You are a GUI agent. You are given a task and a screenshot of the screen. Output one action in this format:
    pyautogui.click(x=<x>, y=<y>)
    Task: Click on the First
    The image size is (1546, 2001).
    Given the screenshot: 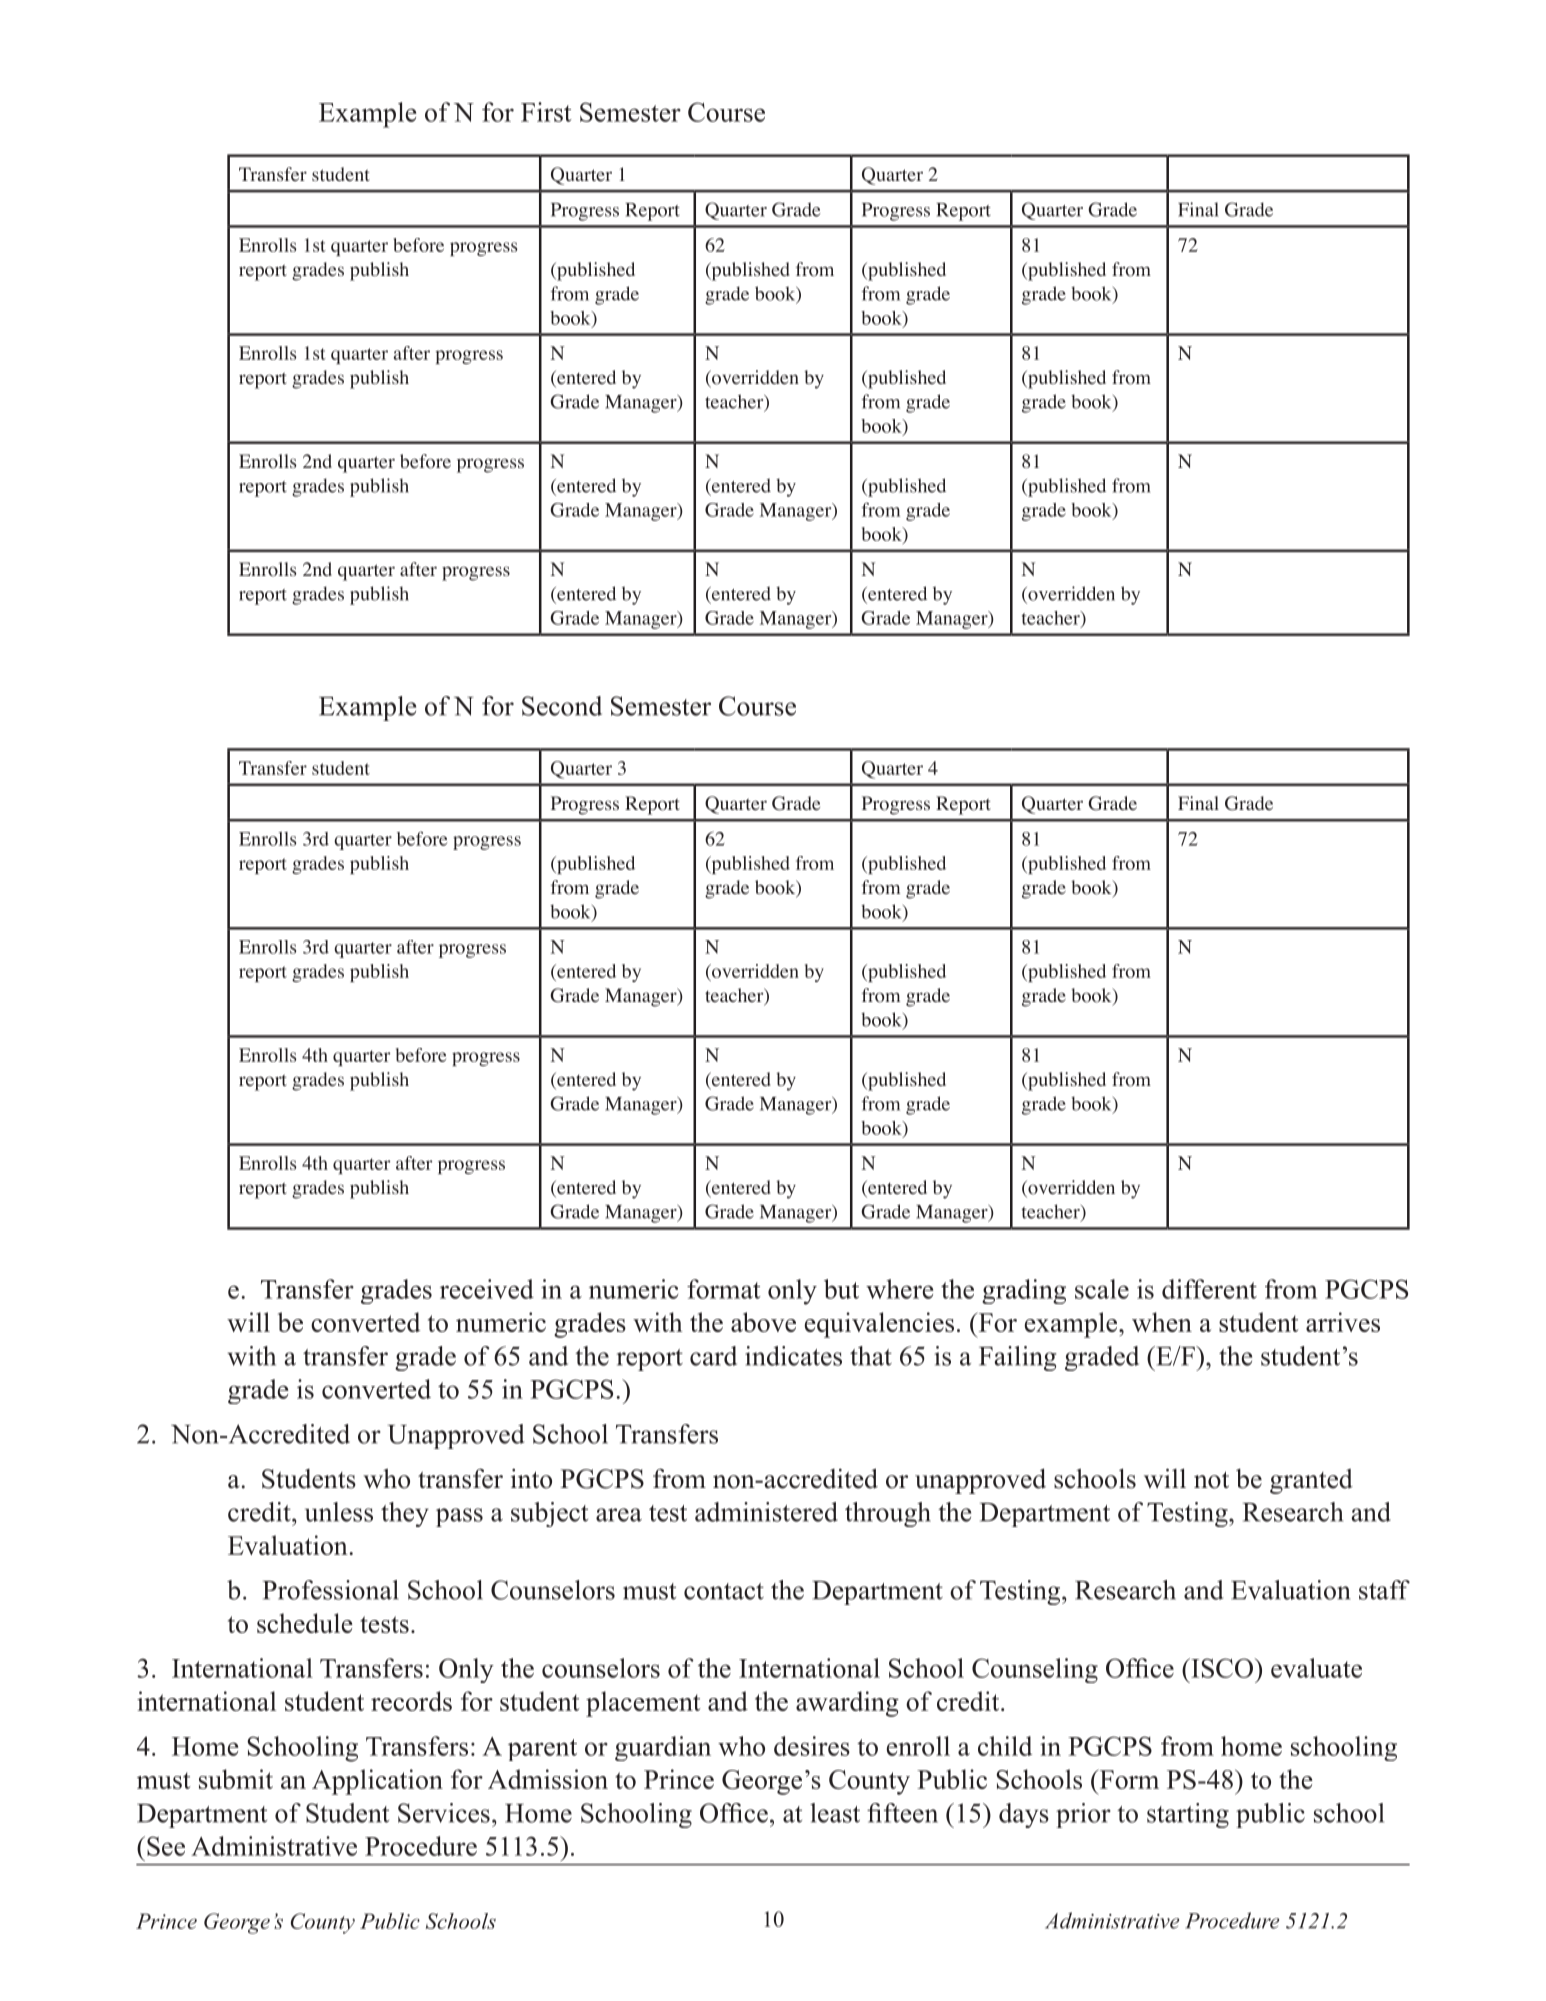 What is the action you would take?
    pyautogui.click(x=546, y=112)
